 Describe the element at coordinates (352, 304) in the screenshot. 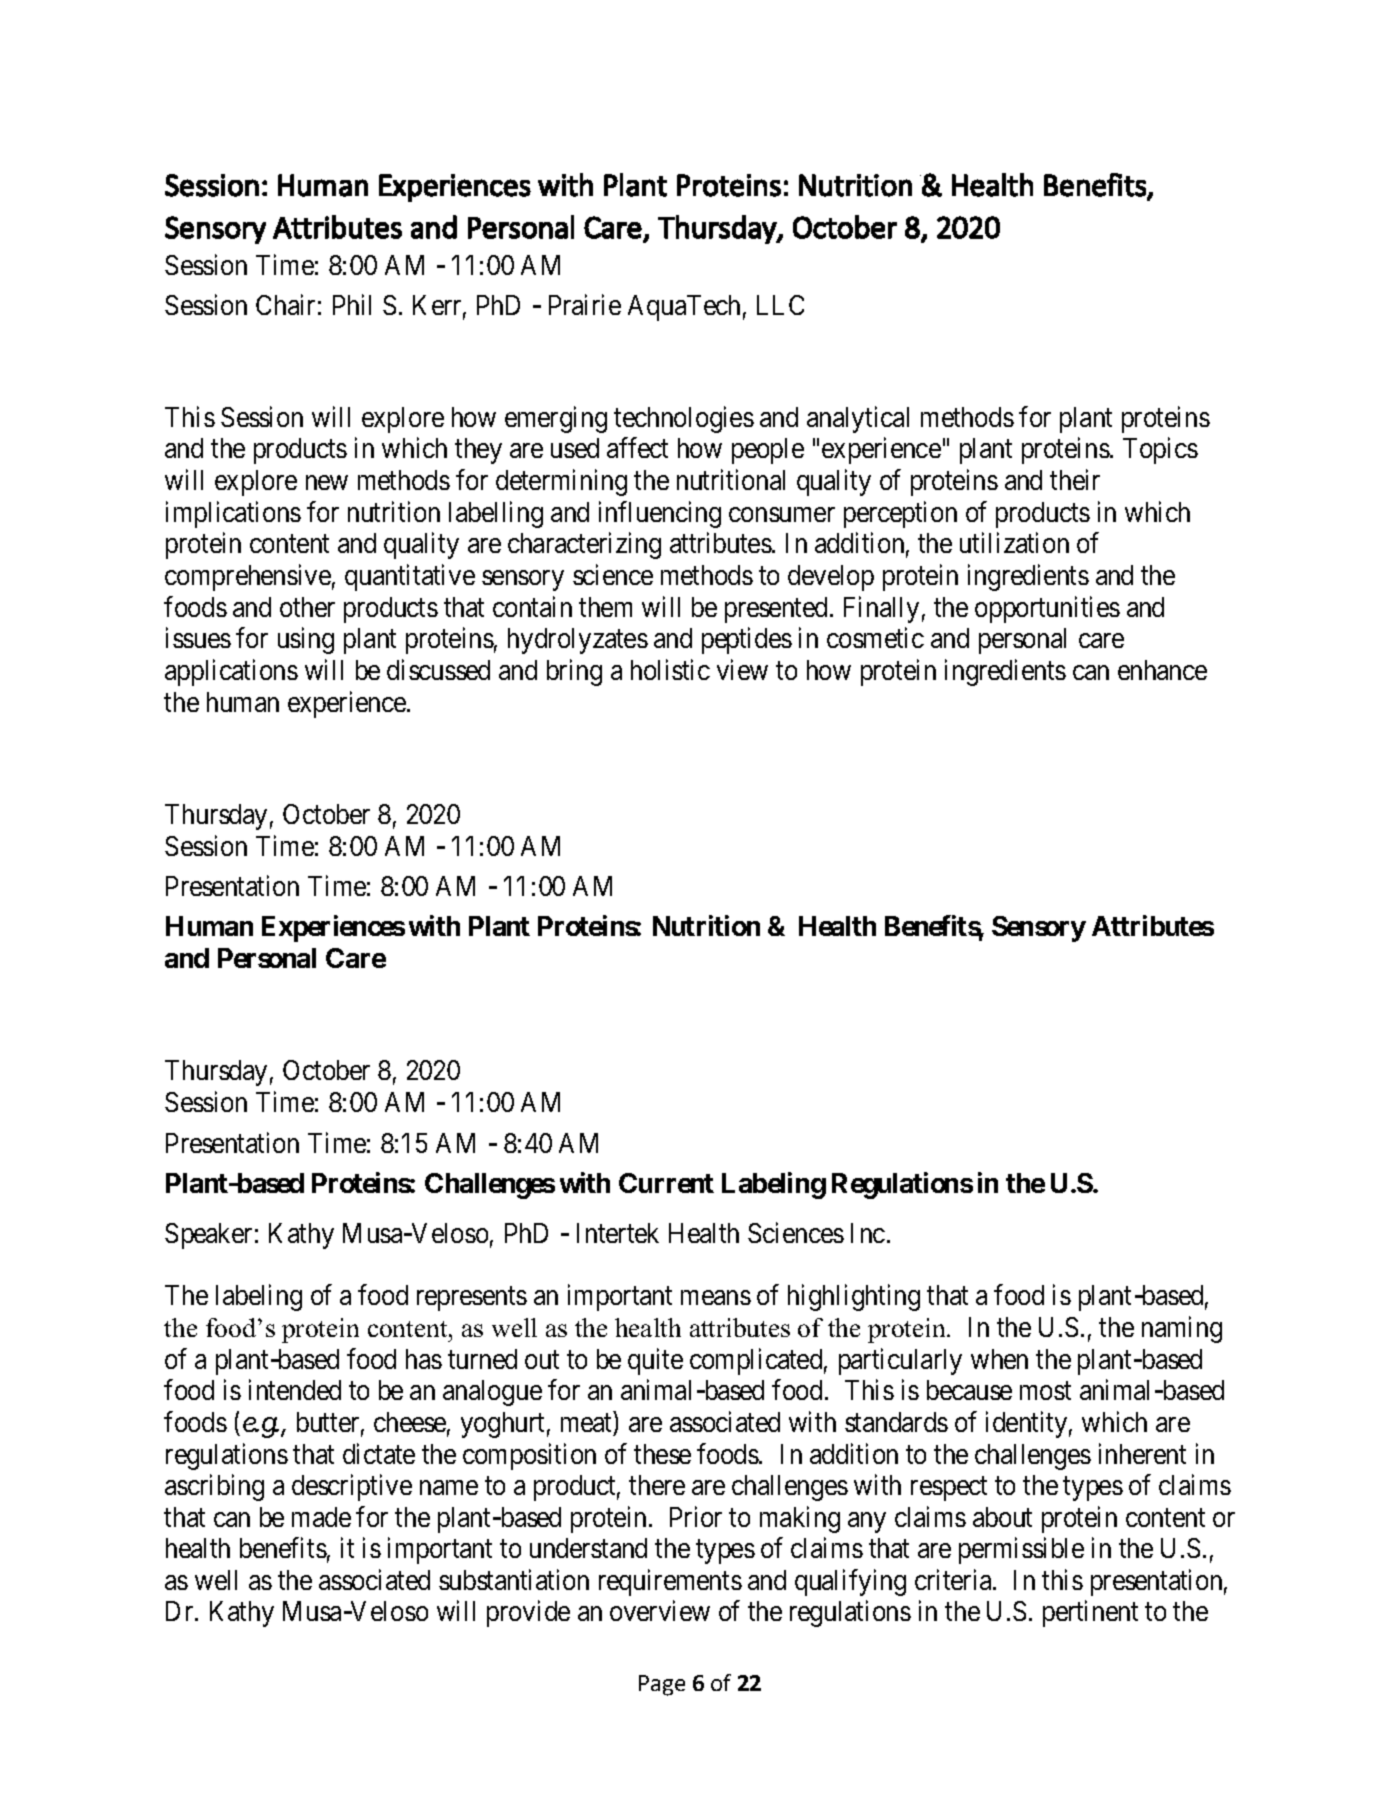

I see `Phil` at that location.
